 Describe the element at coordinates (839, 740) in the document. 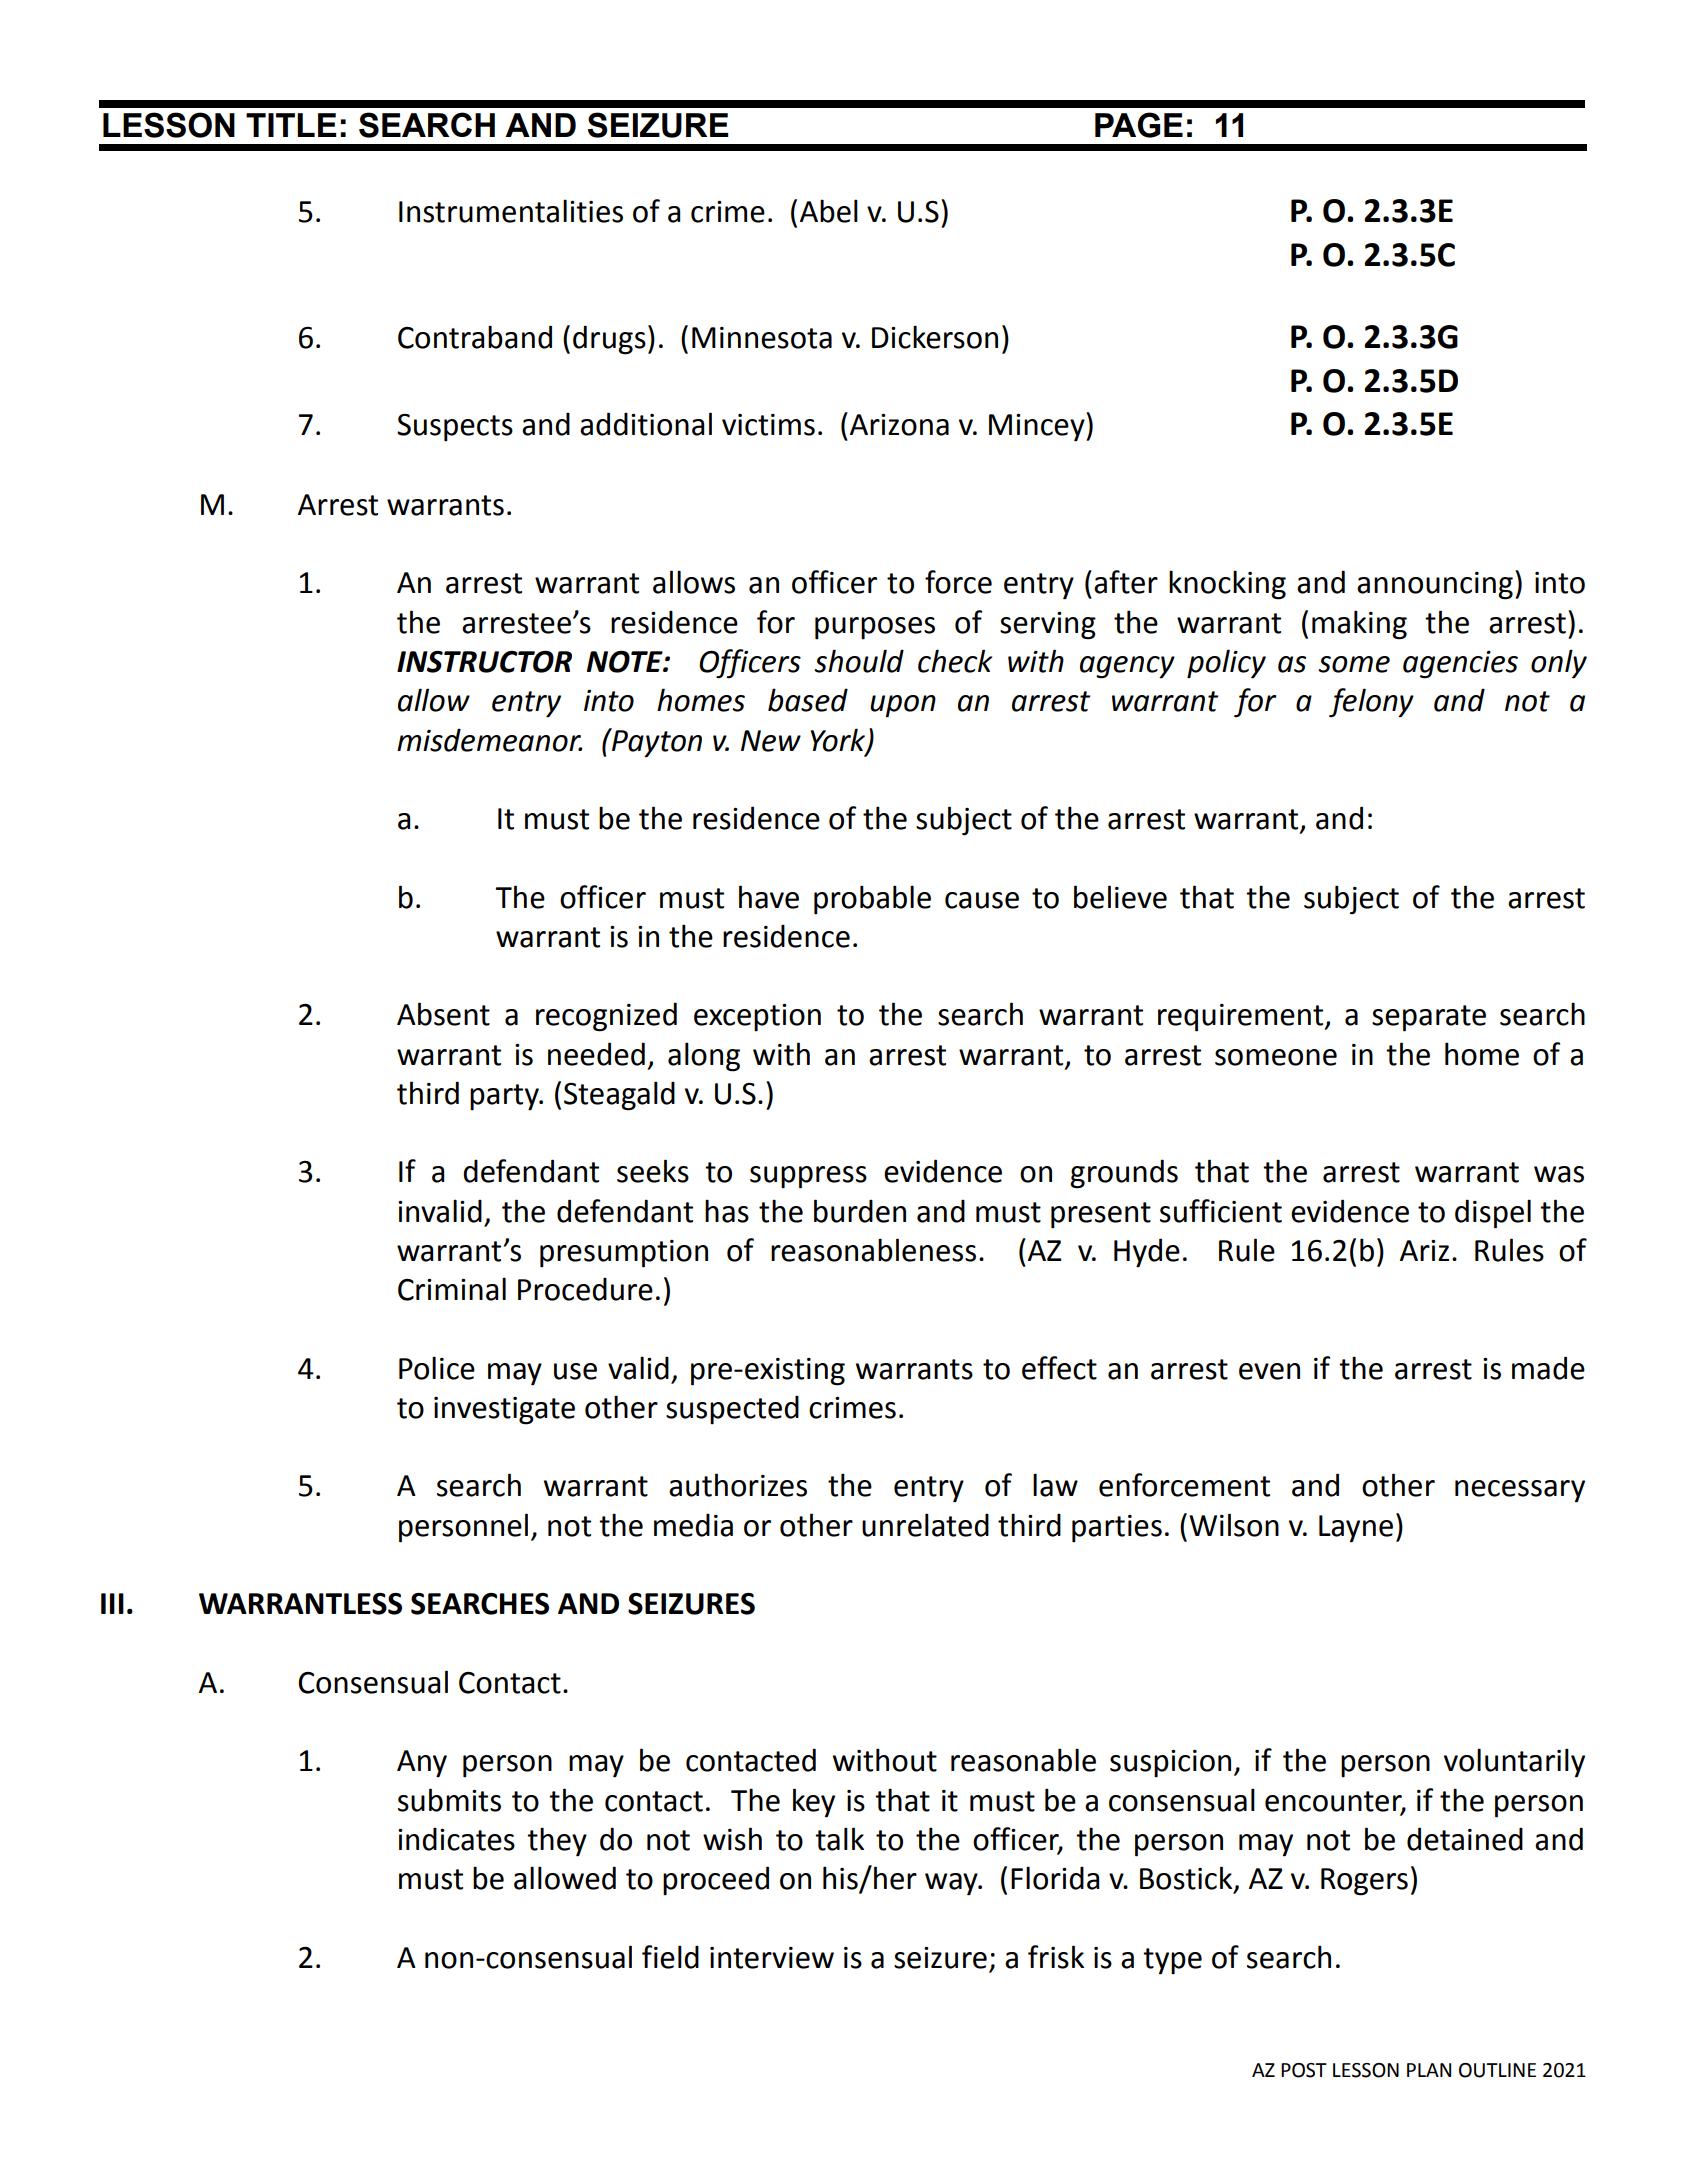

I see `York` at that location.
